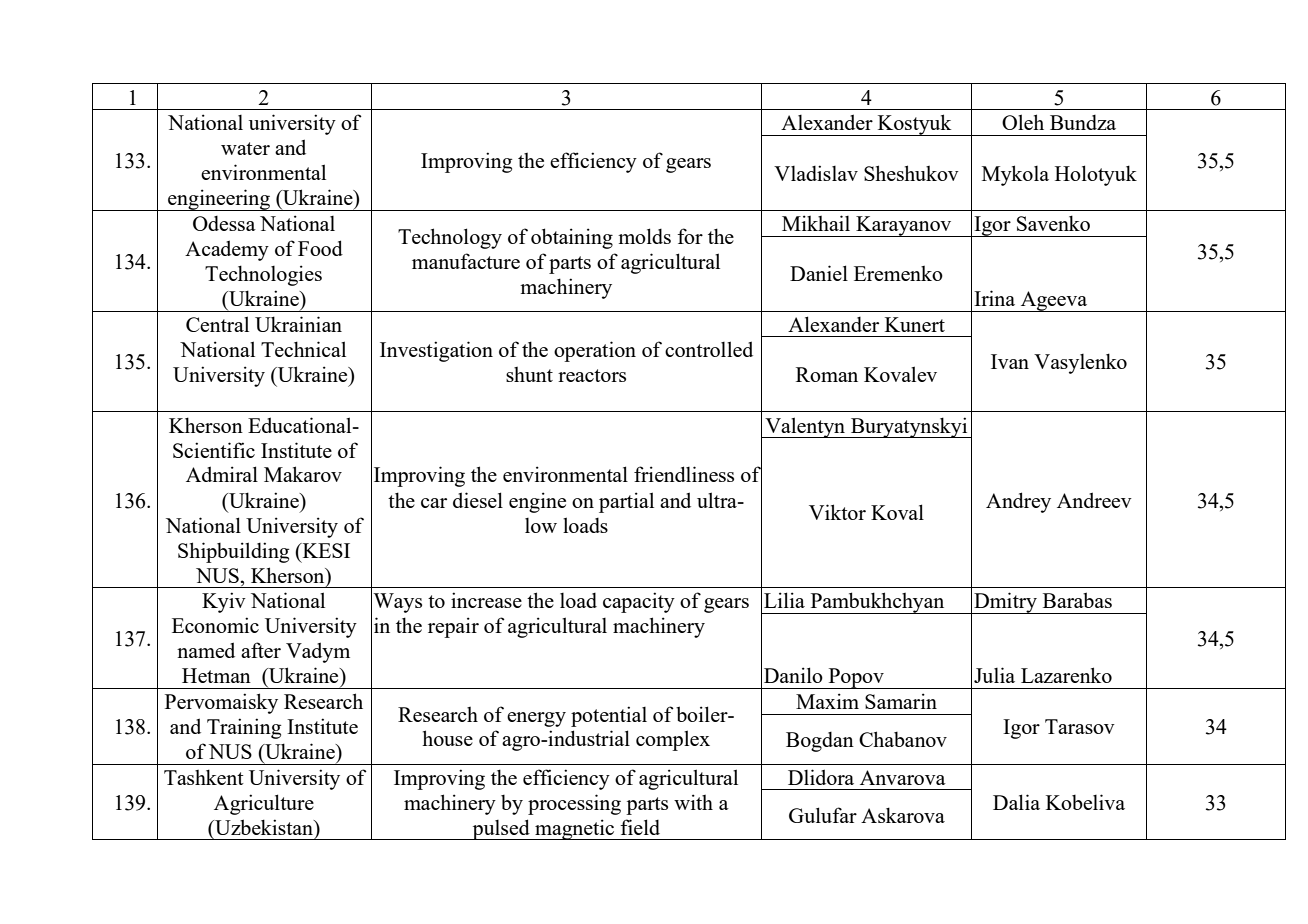 This document has width=1308, height=924. Describe the element at coordinates (245, 148) in the document. I see `water` at that location.
